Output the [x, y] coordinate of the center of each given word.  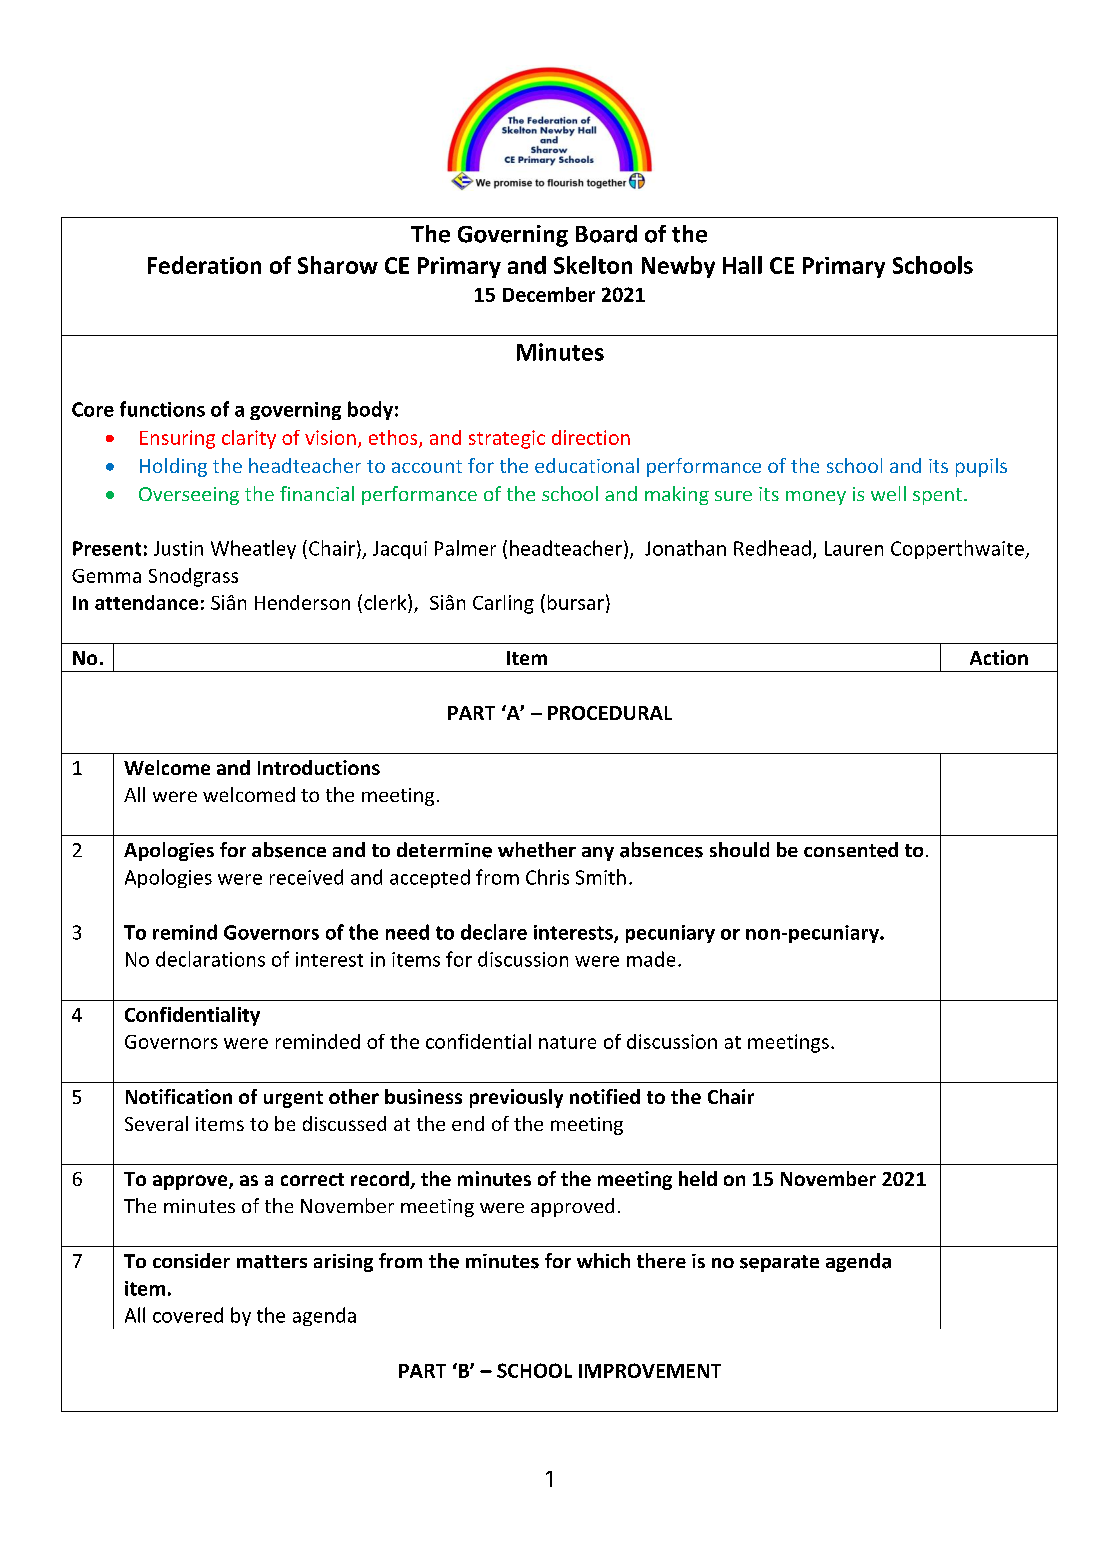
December [549, 294]
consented [851, 850]
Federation [204, 265]
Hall [742, 265]
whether [537, 849]
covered [188, 1315]
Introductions [319, 767]
